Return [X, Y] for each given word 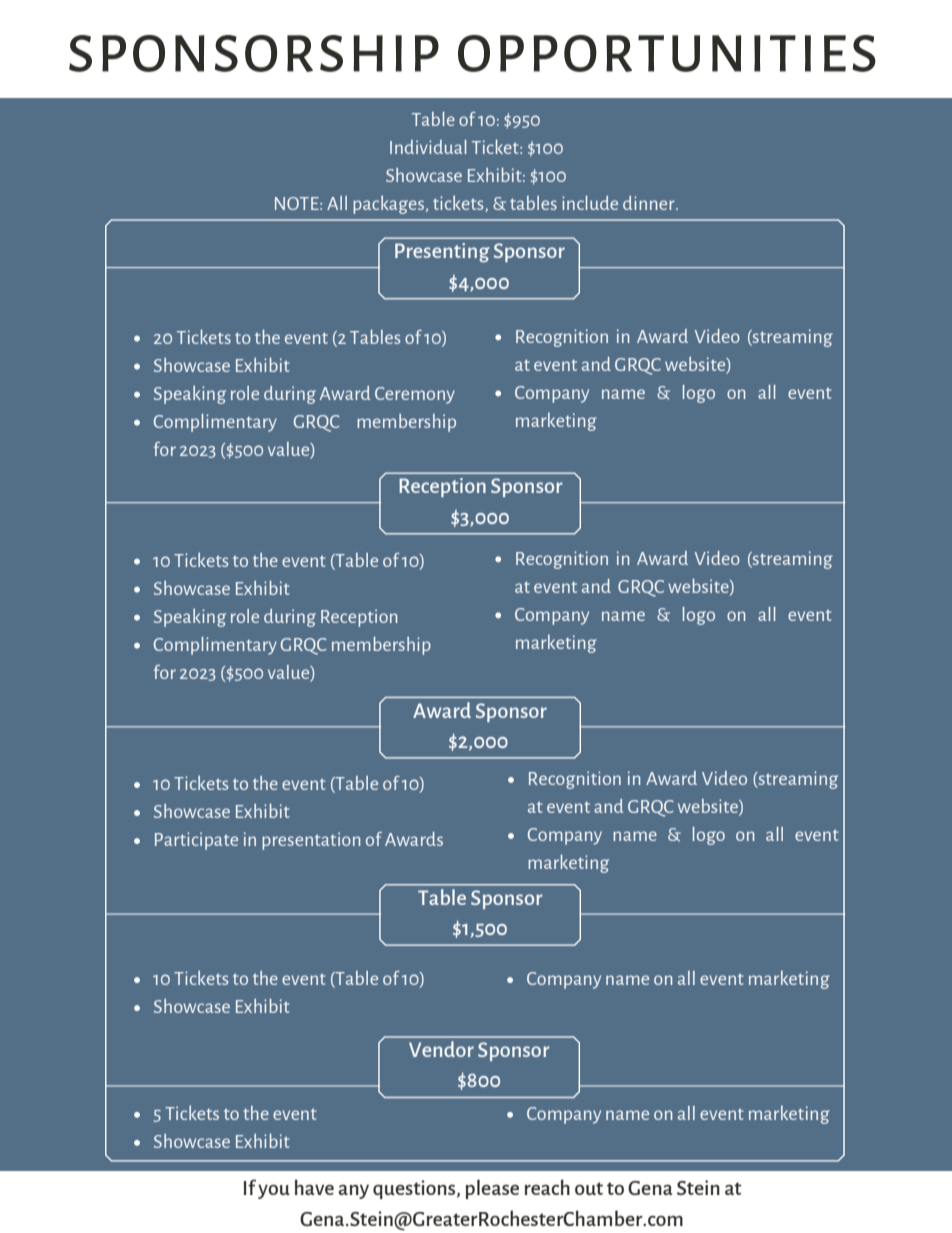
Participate [196, 841]
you [274, 1191]
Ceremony [415, 395]
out [589, 1188]
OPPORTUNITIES [667, 53]
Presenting [442, 253]
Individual [428, 147]
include [590, 203]
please [492, 1189]
